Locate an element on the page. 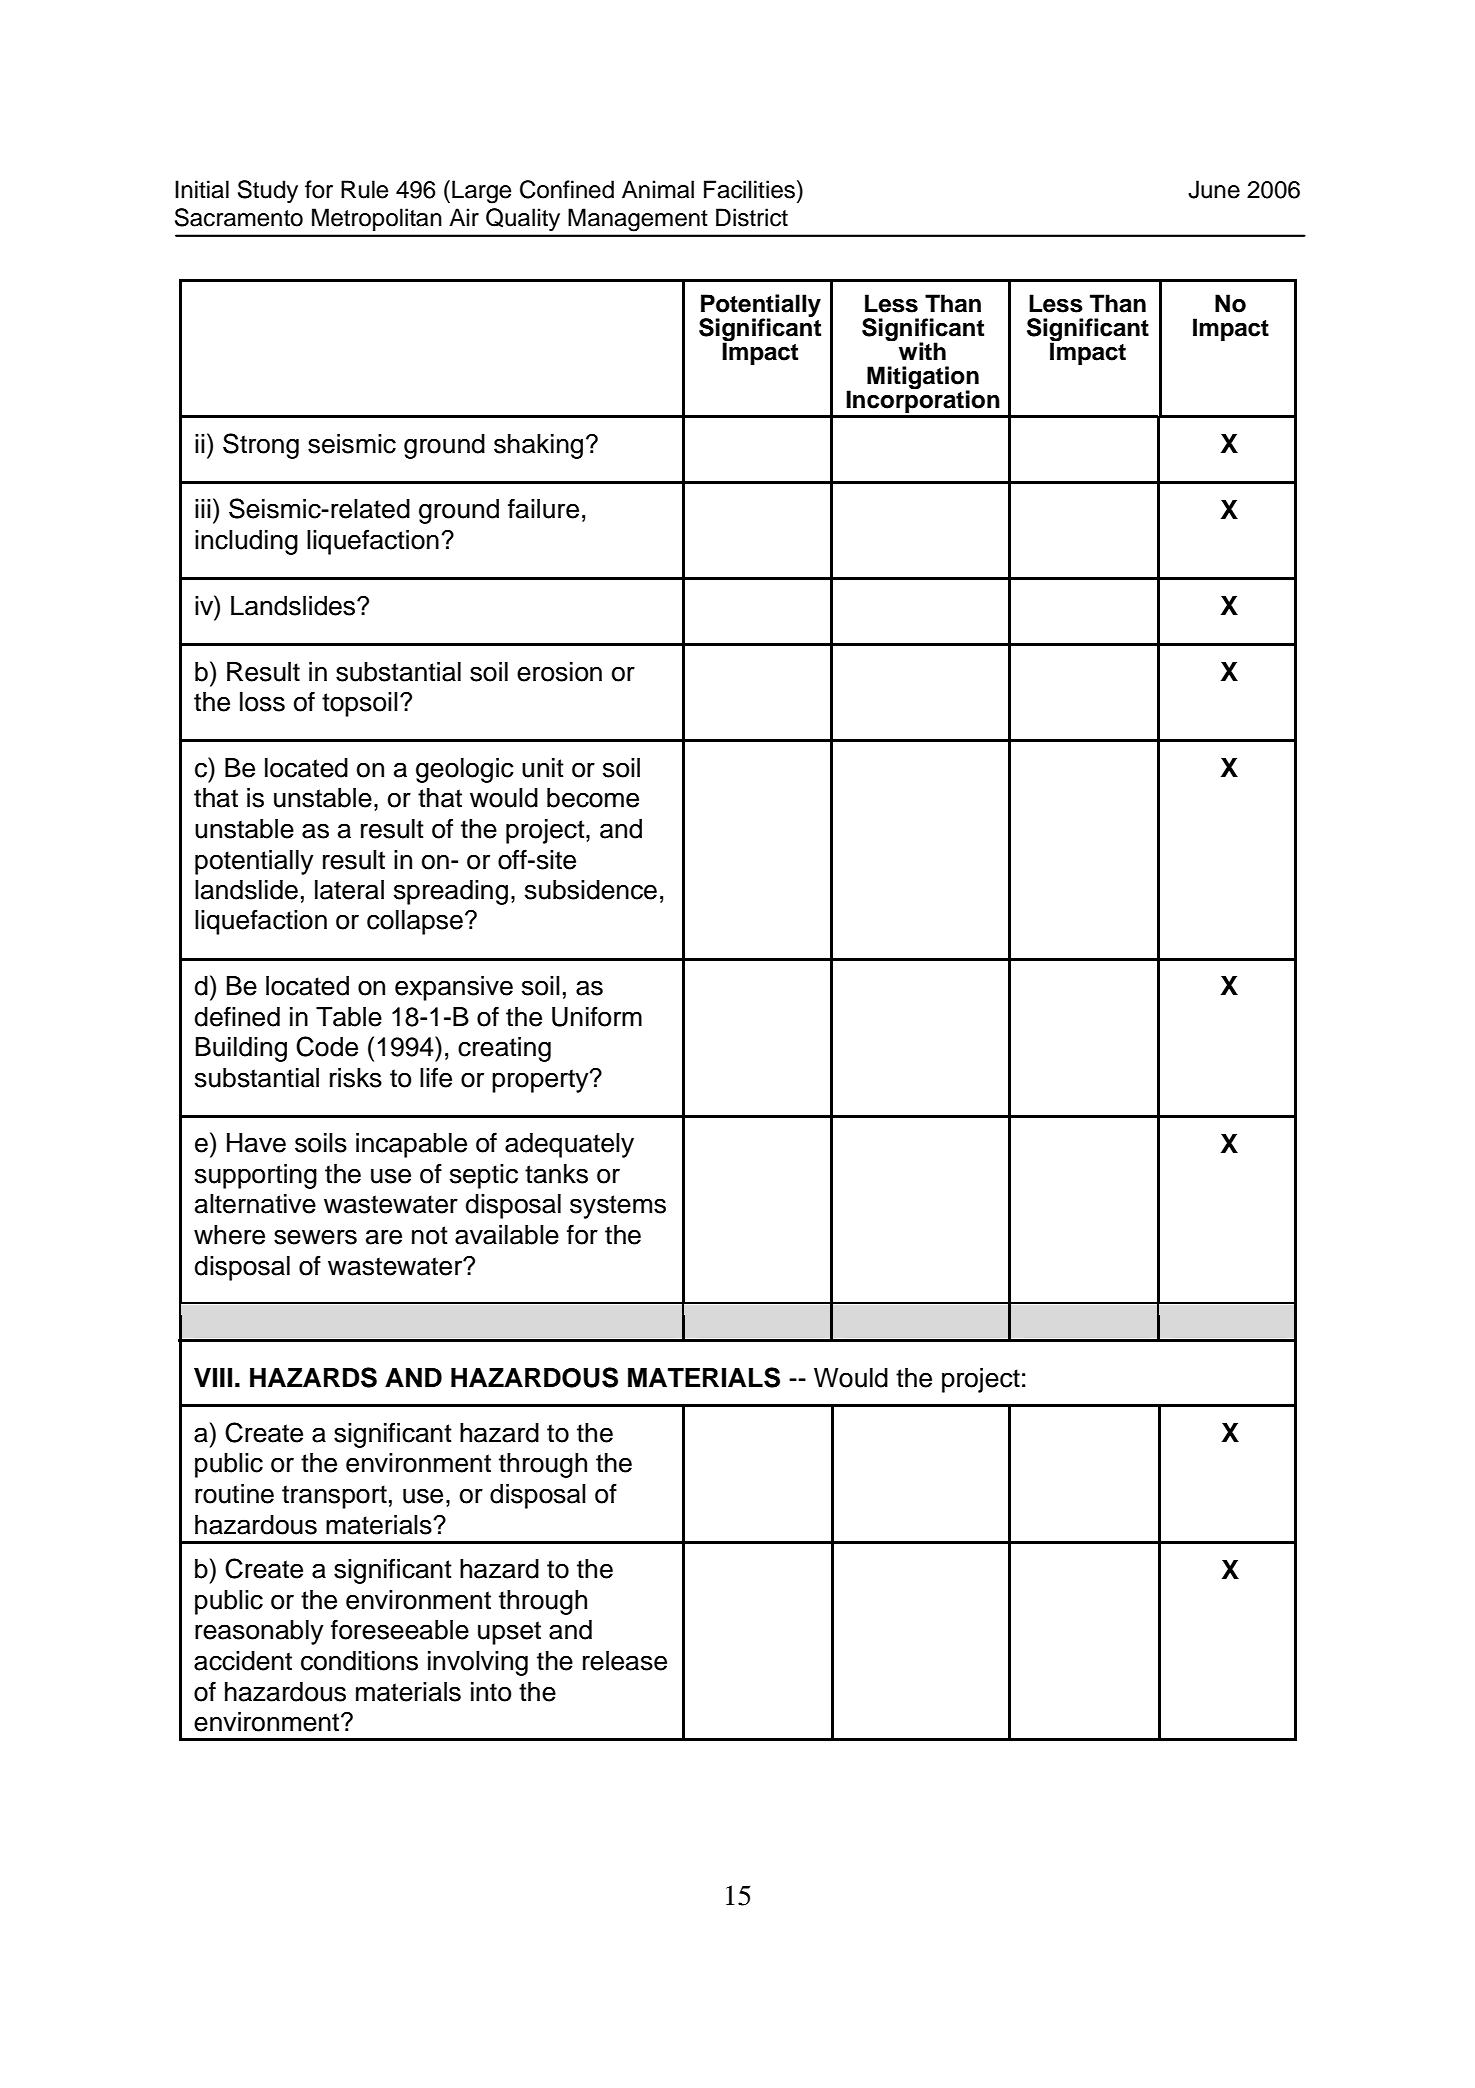  Uniform is located at coordinates (597, 1016).
